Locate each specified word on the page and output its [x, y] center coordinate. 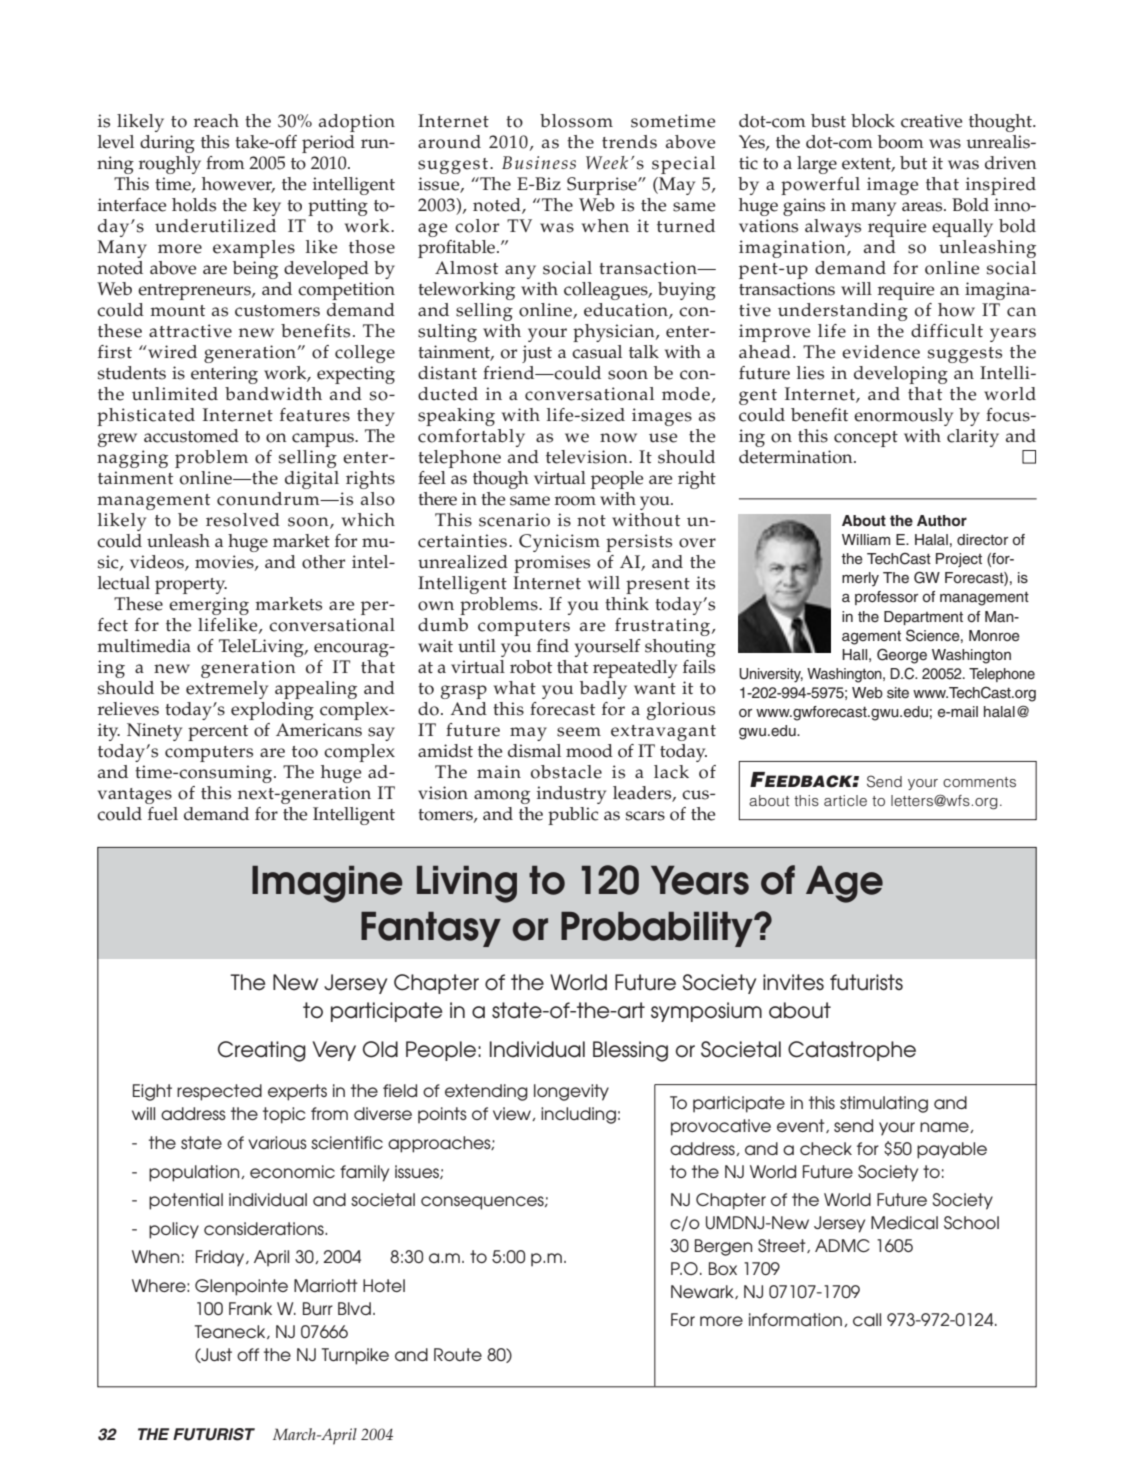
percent [218, 733]
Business [539, 162]
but [913, 163]
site [898, 693]
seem [579, 732]
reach [216, 121]
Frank [250, 1308]
